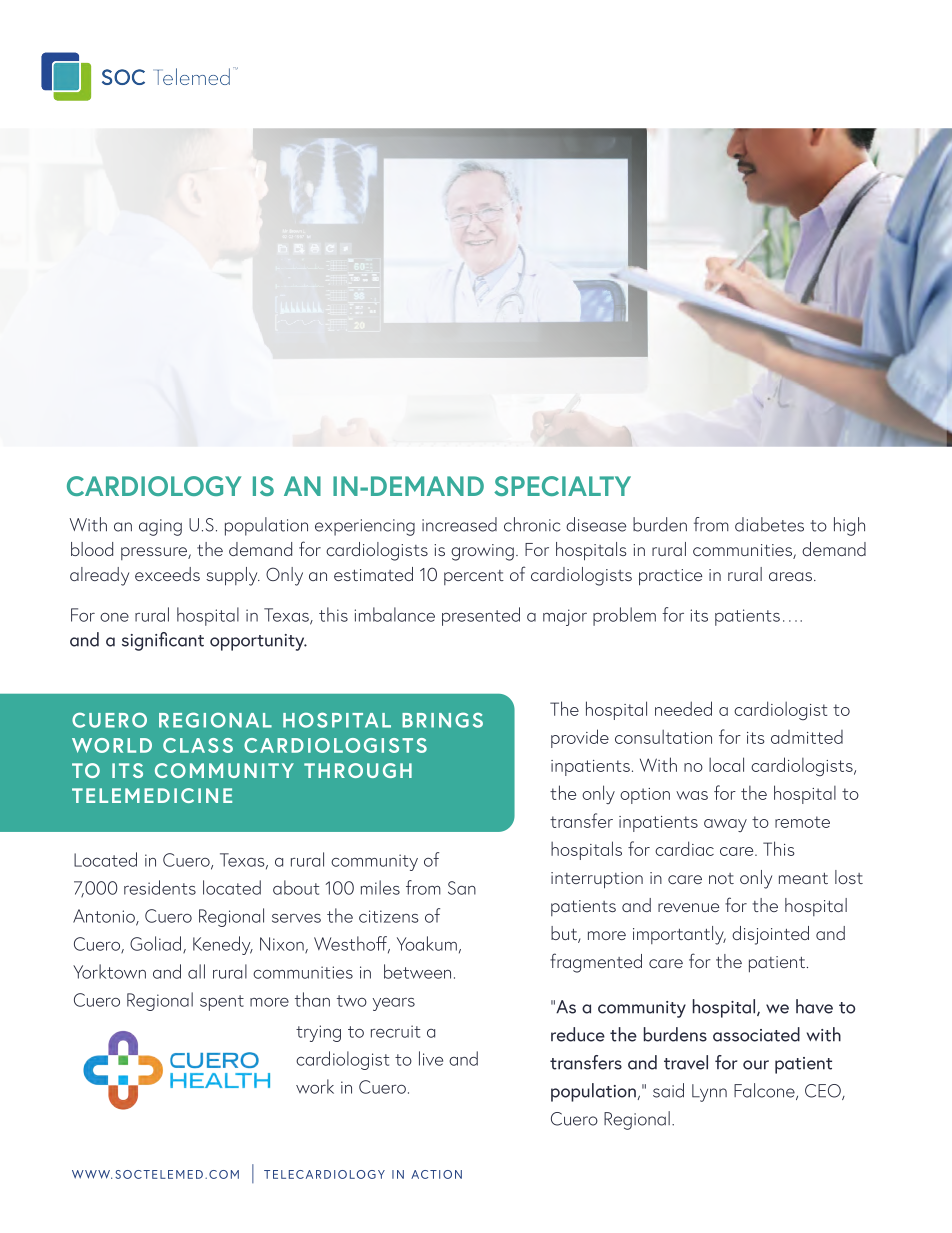 The image size is (952, 1233). What do you see at coordinates (395, 1031) in the screenshot?
I see `recruit` at bounding box center [395, 1031].
